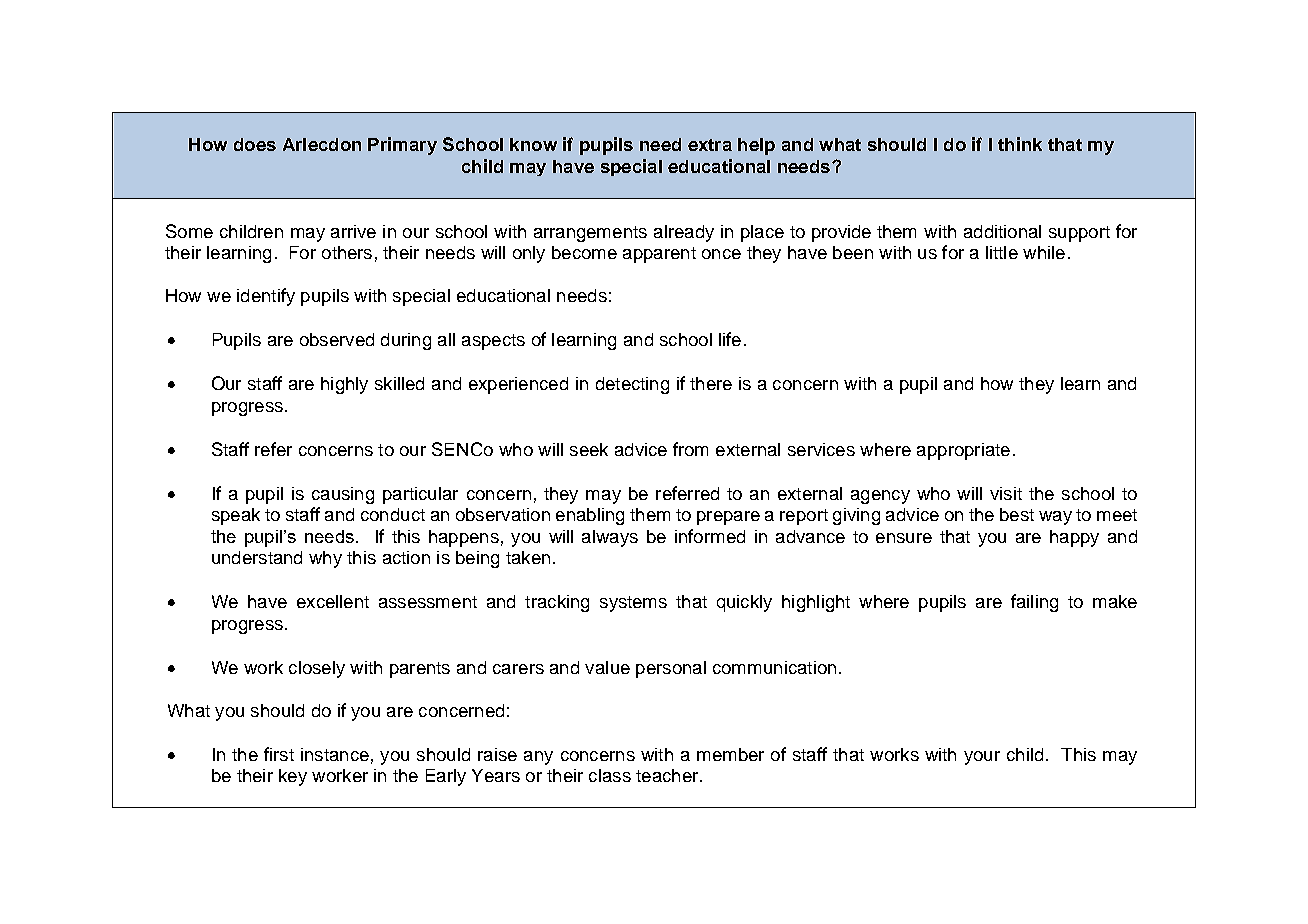  What do you see at coordinates (1020, 144) in the screenshot?
I see `think` at bounding box center [1020, 144].
